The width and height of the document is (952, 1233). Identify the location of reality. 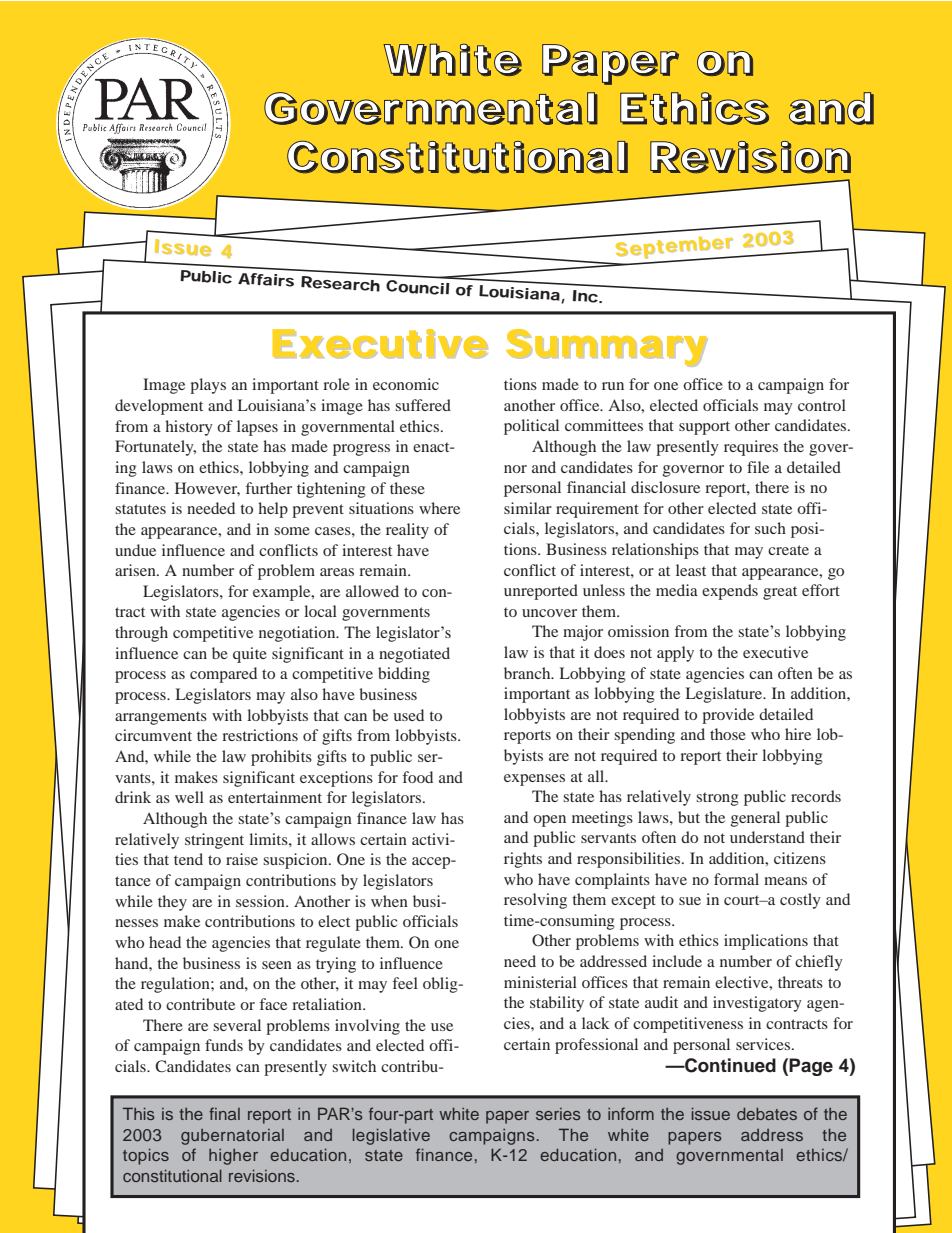
(407, 531).
